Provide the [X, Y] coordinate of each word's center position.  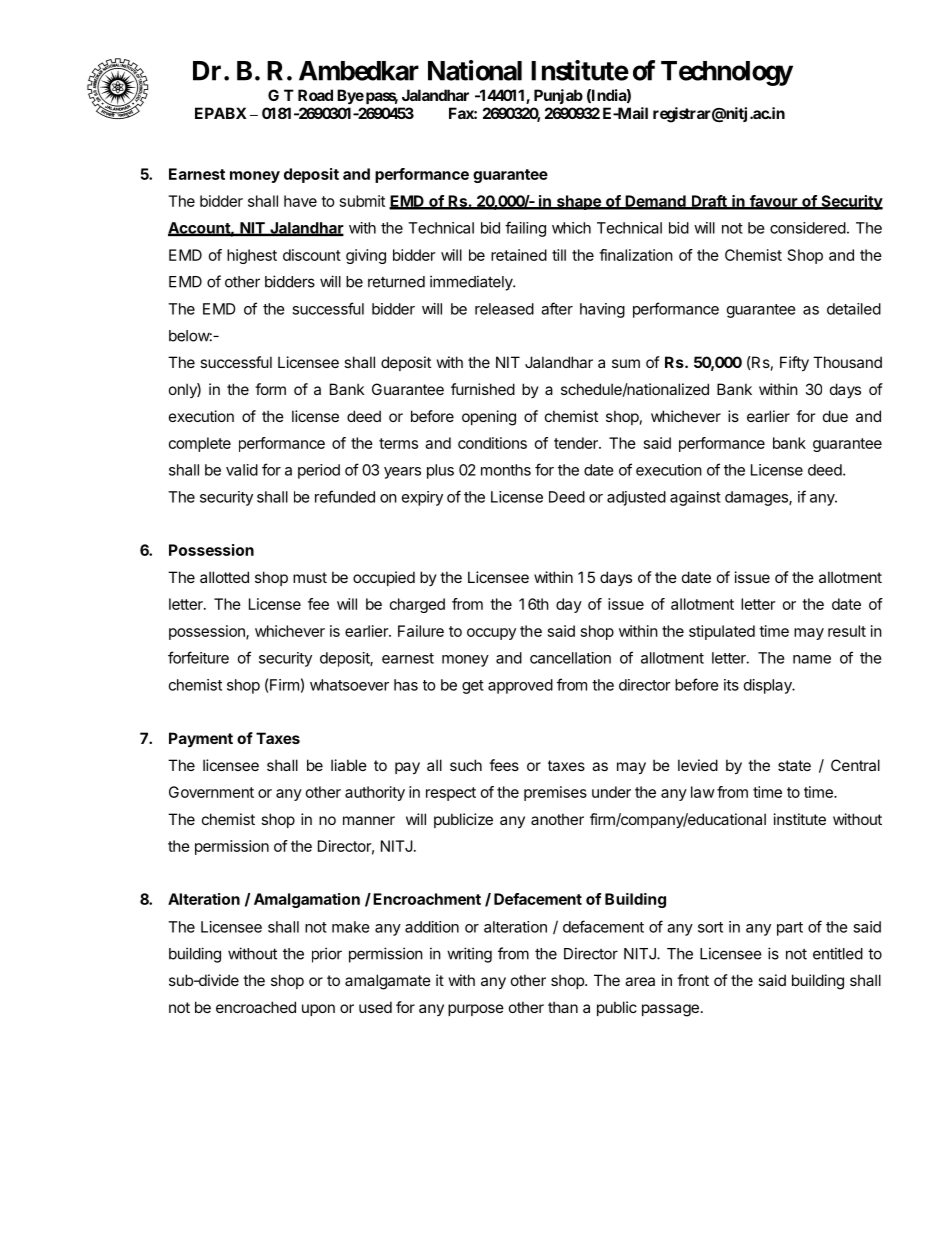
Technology [727, 73]
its [731, 685]
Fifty [794, 363]
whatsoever [349, 685]
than [563, 1007]
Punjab [558, 96]
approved [520, 686]
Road [315, 95]
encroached [256, 1007]
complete [200, 444]
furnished [483, 389]
